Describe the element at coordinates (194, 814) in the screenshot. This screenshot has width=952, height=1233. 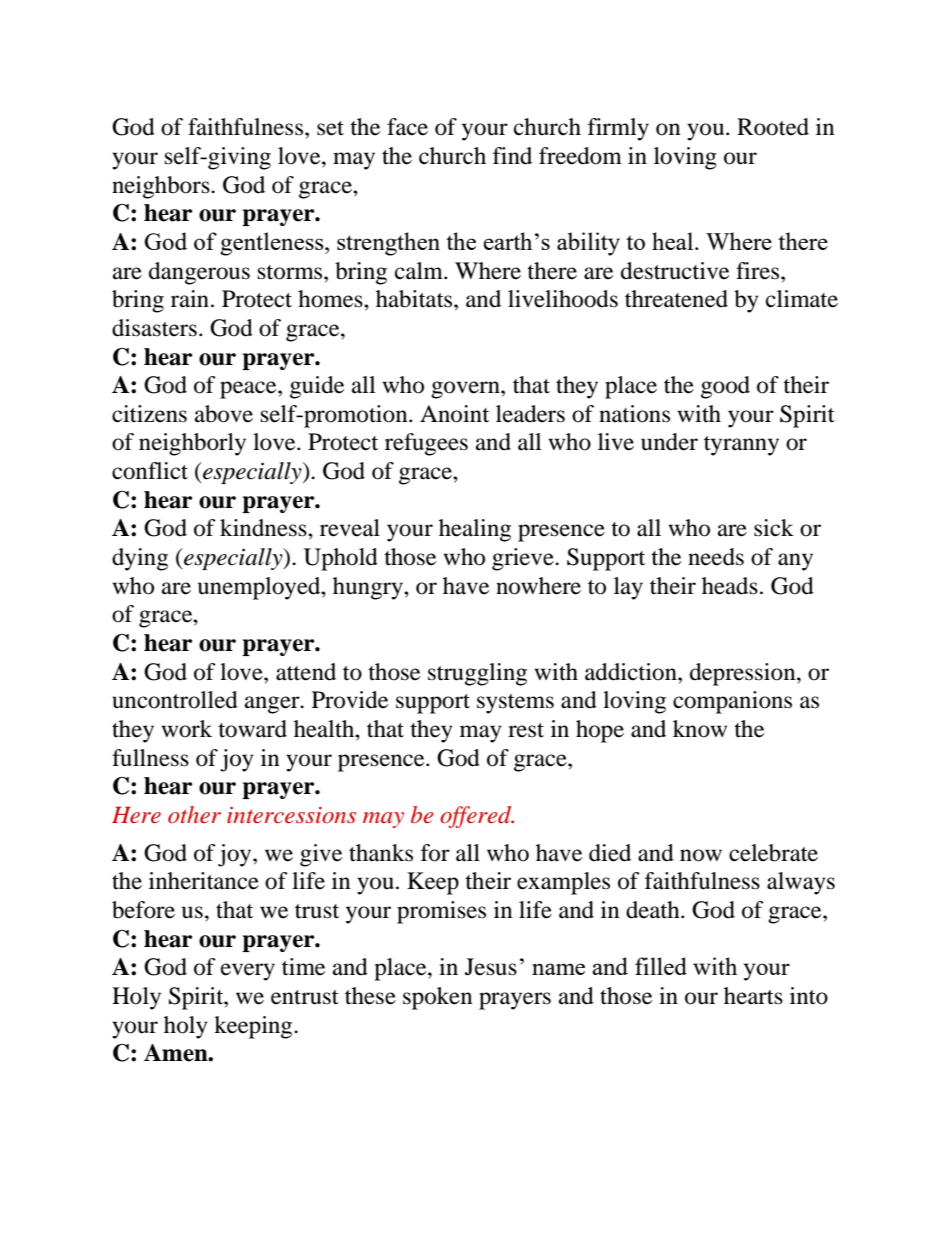
I see `other` at that location.
